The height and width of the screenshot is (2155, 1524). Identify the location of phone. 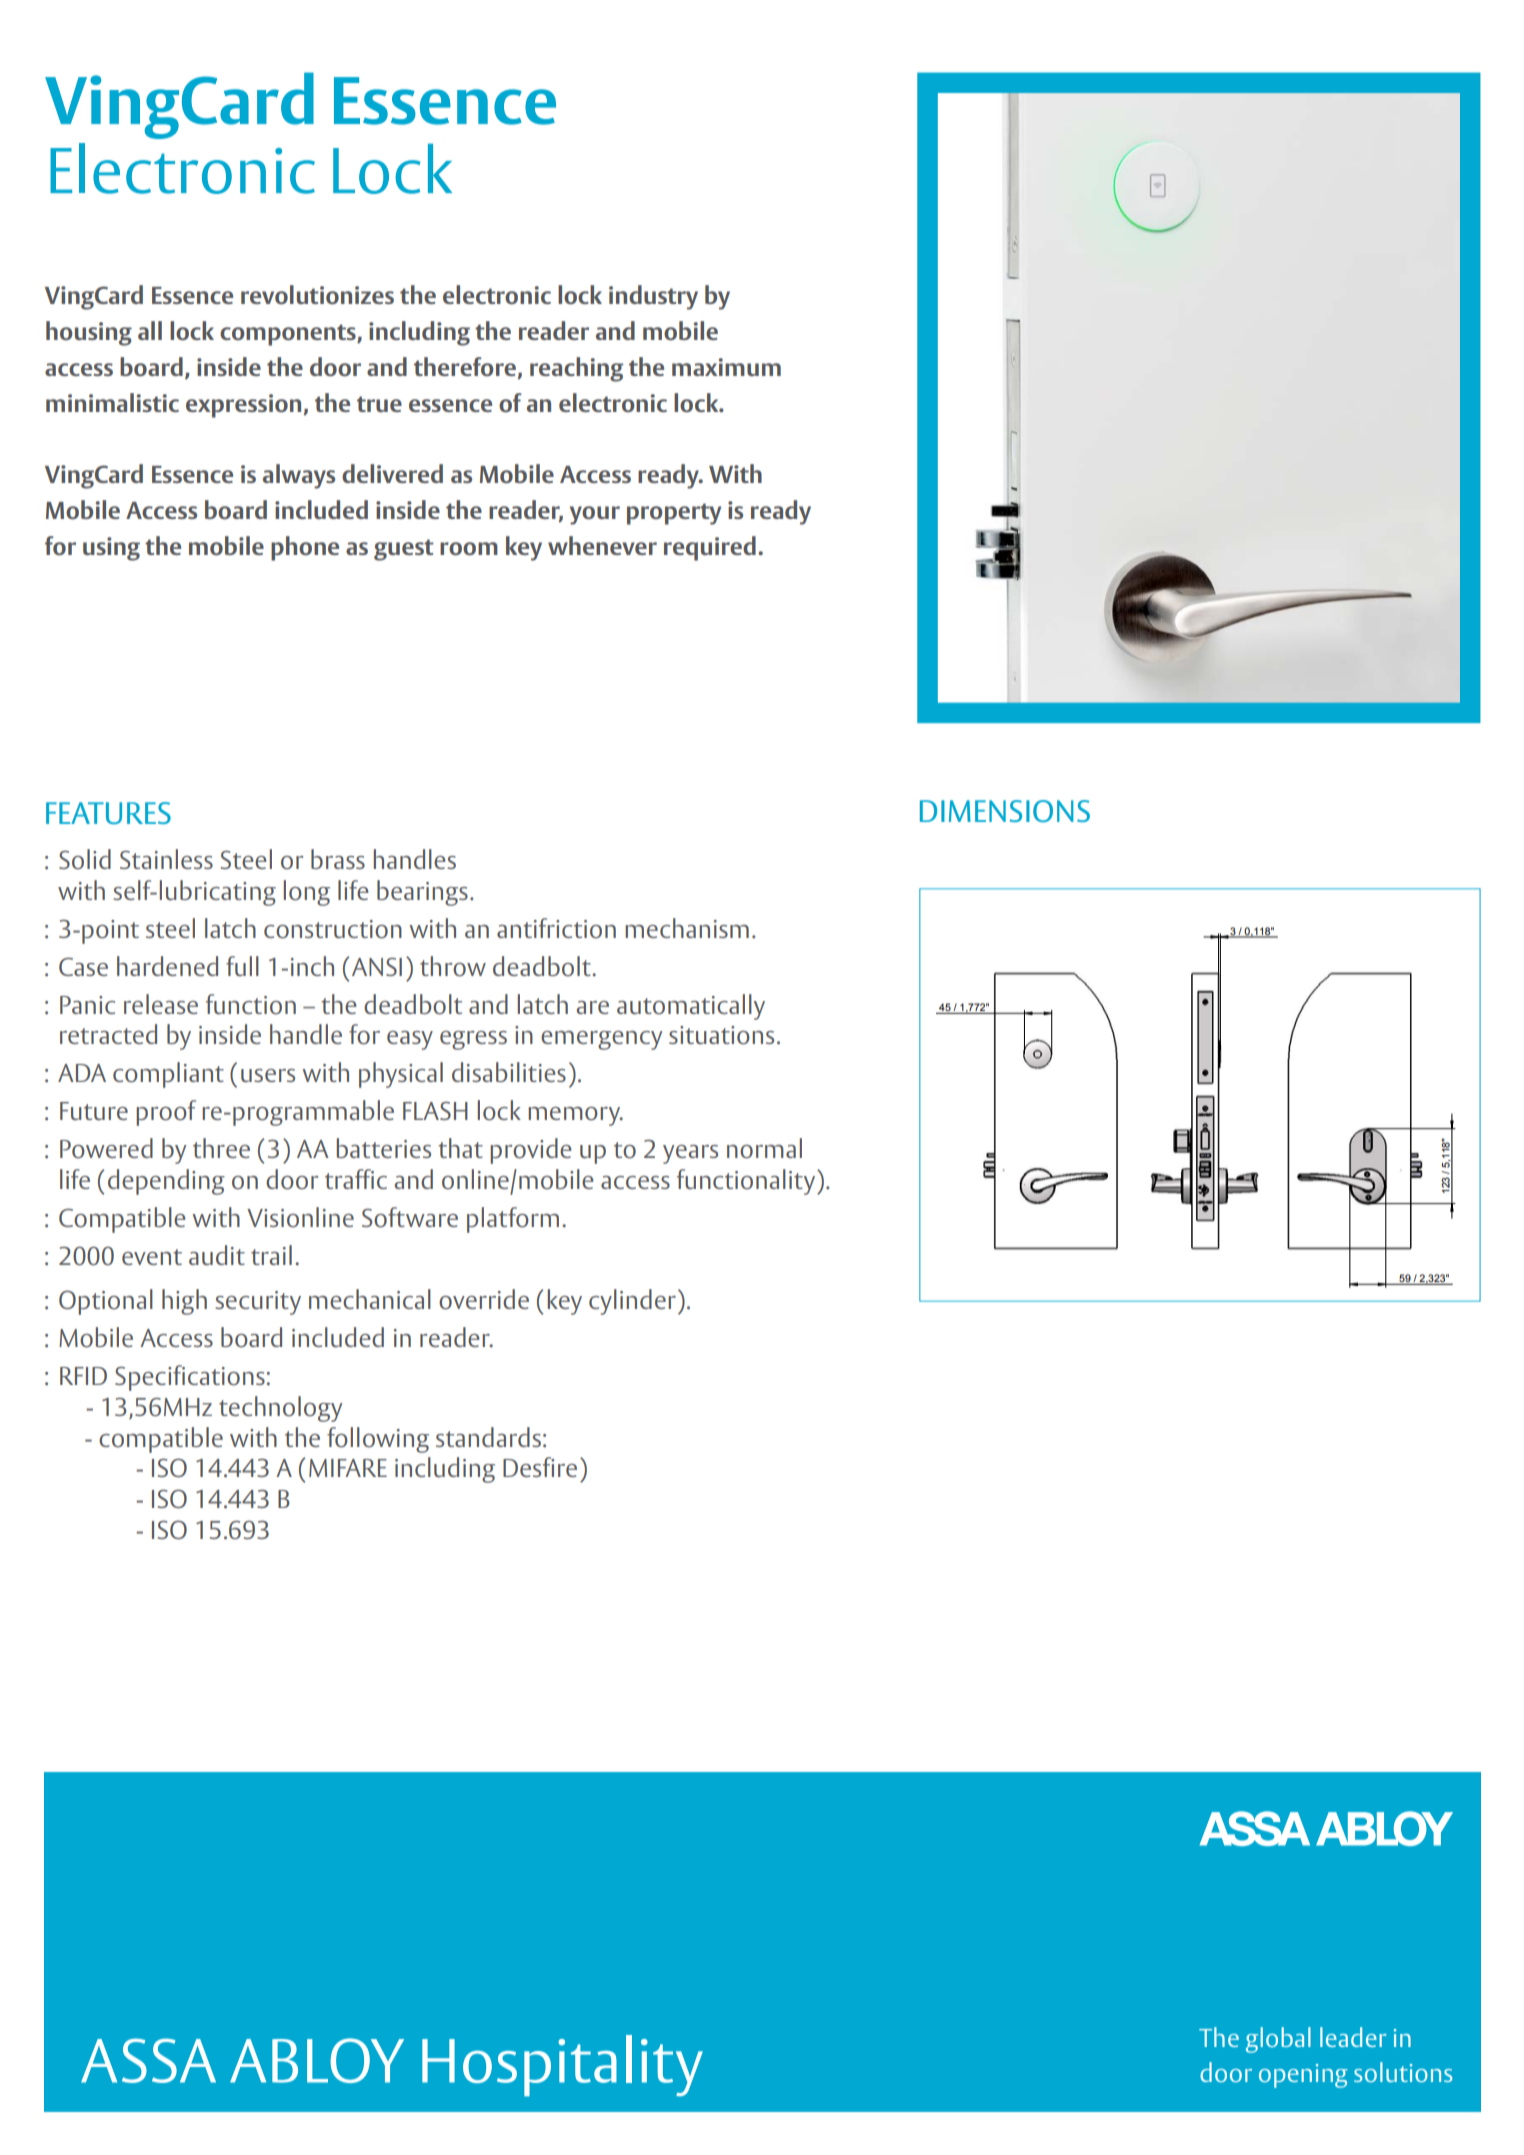
(305, 548).
